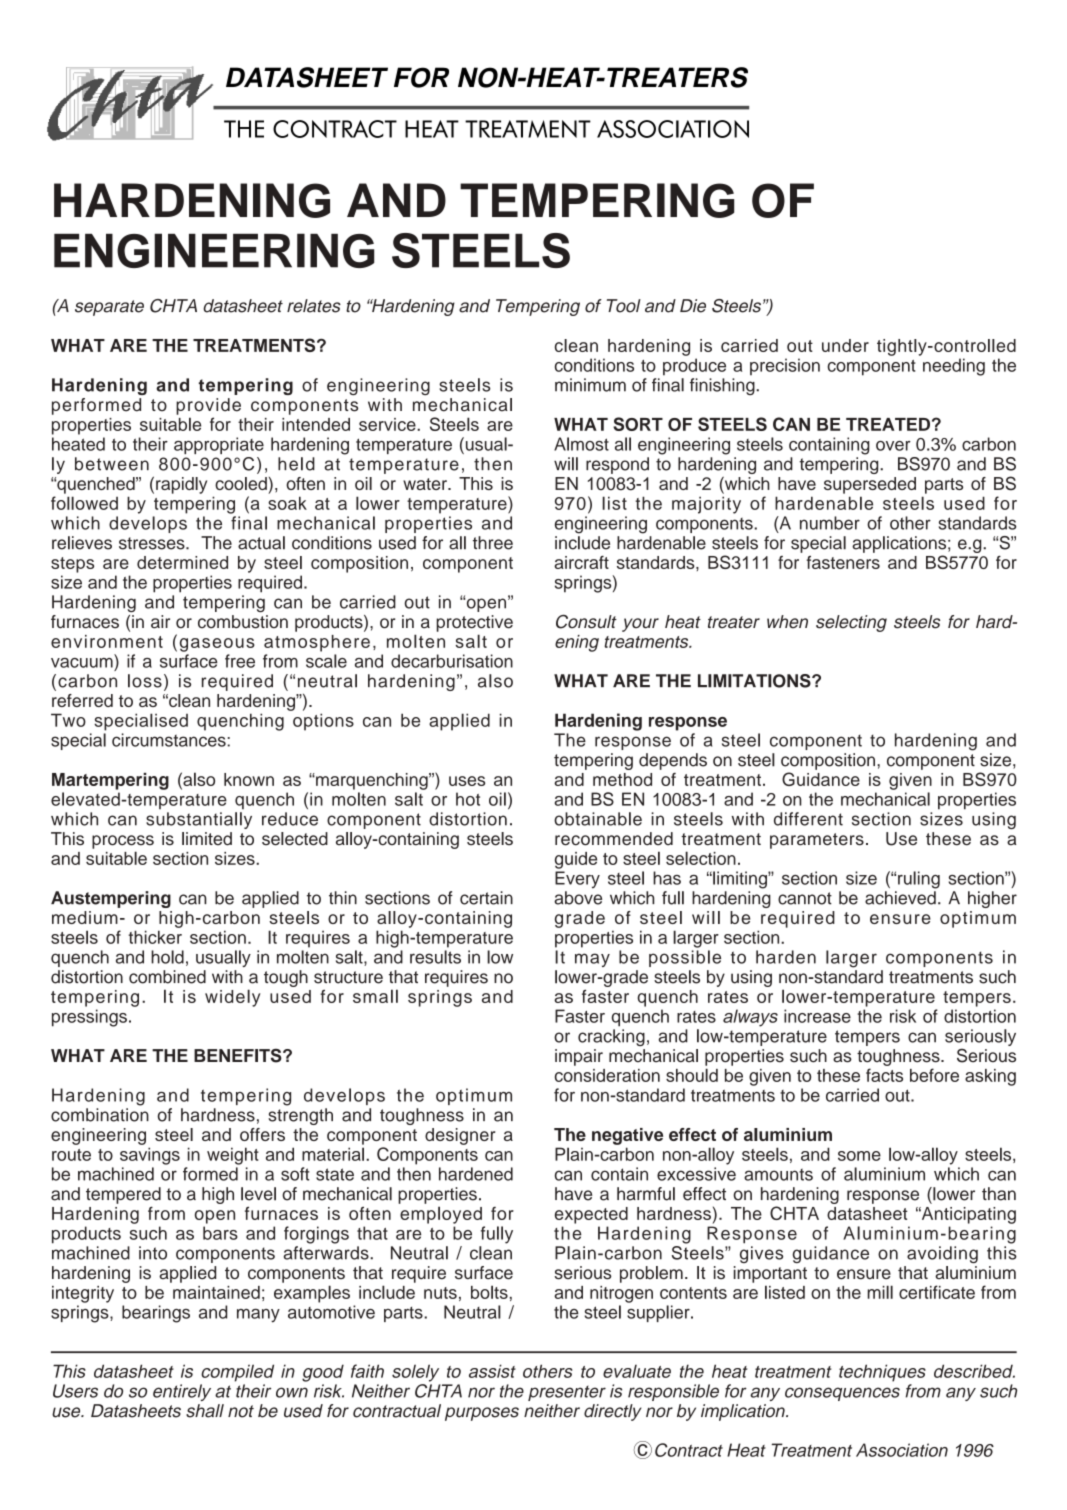  I want to click on needing, so click(954, 367).
